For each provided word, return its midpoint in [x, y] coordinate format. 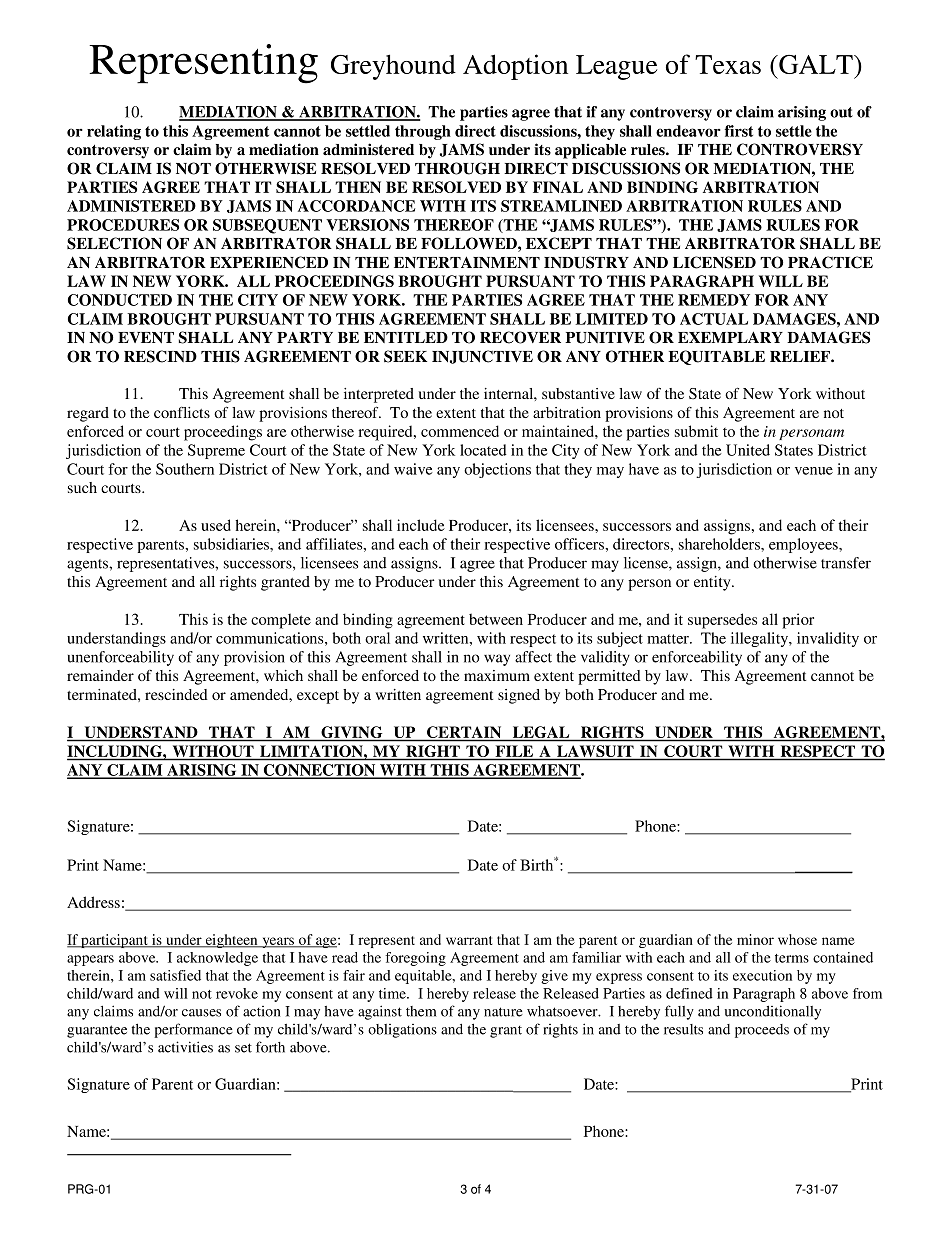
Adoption [515, 67]
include [421, 525]
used [216, 525]
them [421, 1011]
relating [114, 132]
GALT [816, 64]
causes [201, 1013]
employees [804, 545]
